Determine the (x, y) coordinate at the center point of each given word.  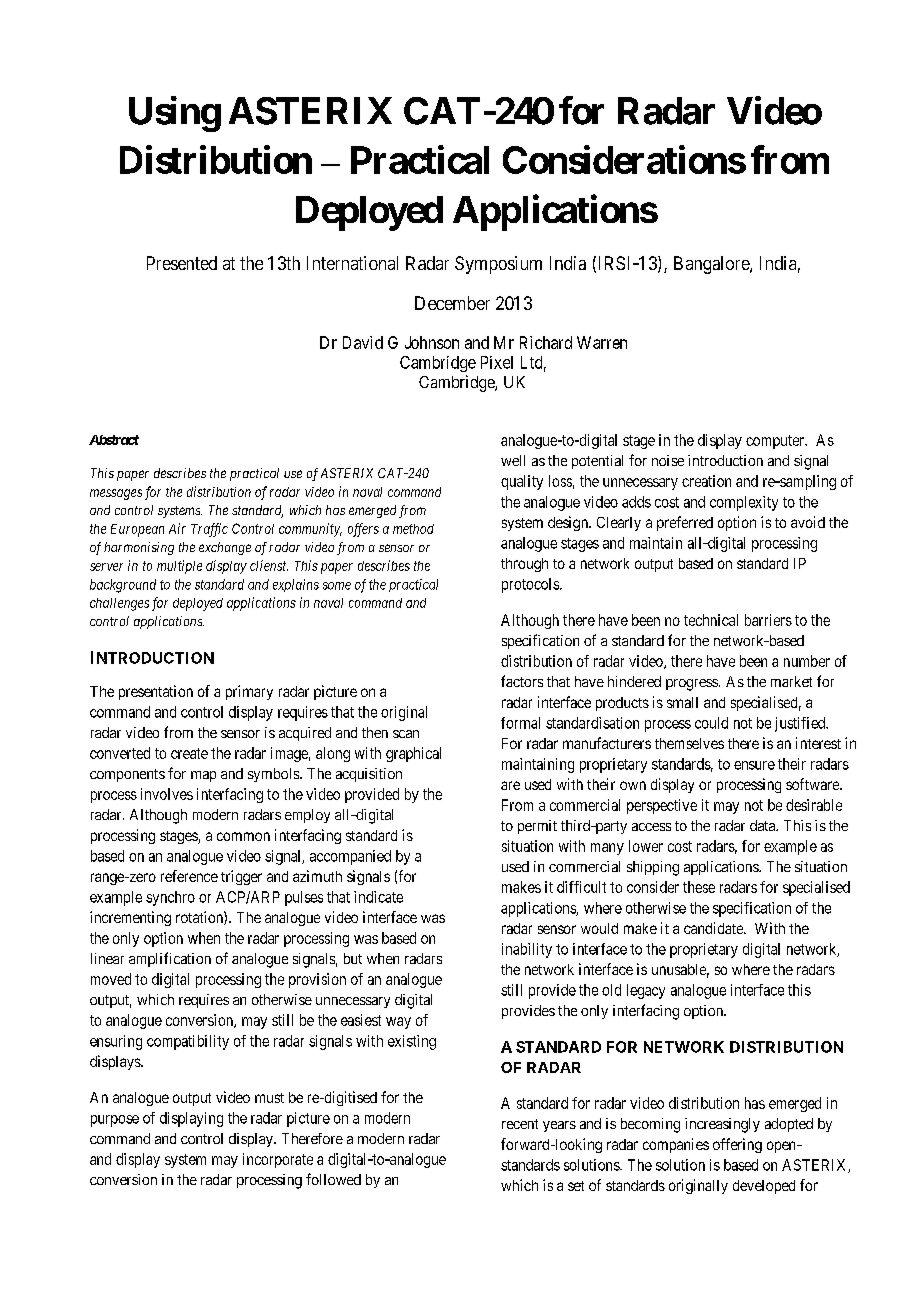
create (189, 753)
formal (520, 723)
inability (527, 950)
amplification (170, 959)
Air (177, 528)
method (413, 529)
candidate (714, 928)
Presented (182, 263)
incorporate (278, 1160)
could (711, 723)
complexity (744, 503)
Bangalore (712, 265)
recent (520, 1124)
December (452, 303)
